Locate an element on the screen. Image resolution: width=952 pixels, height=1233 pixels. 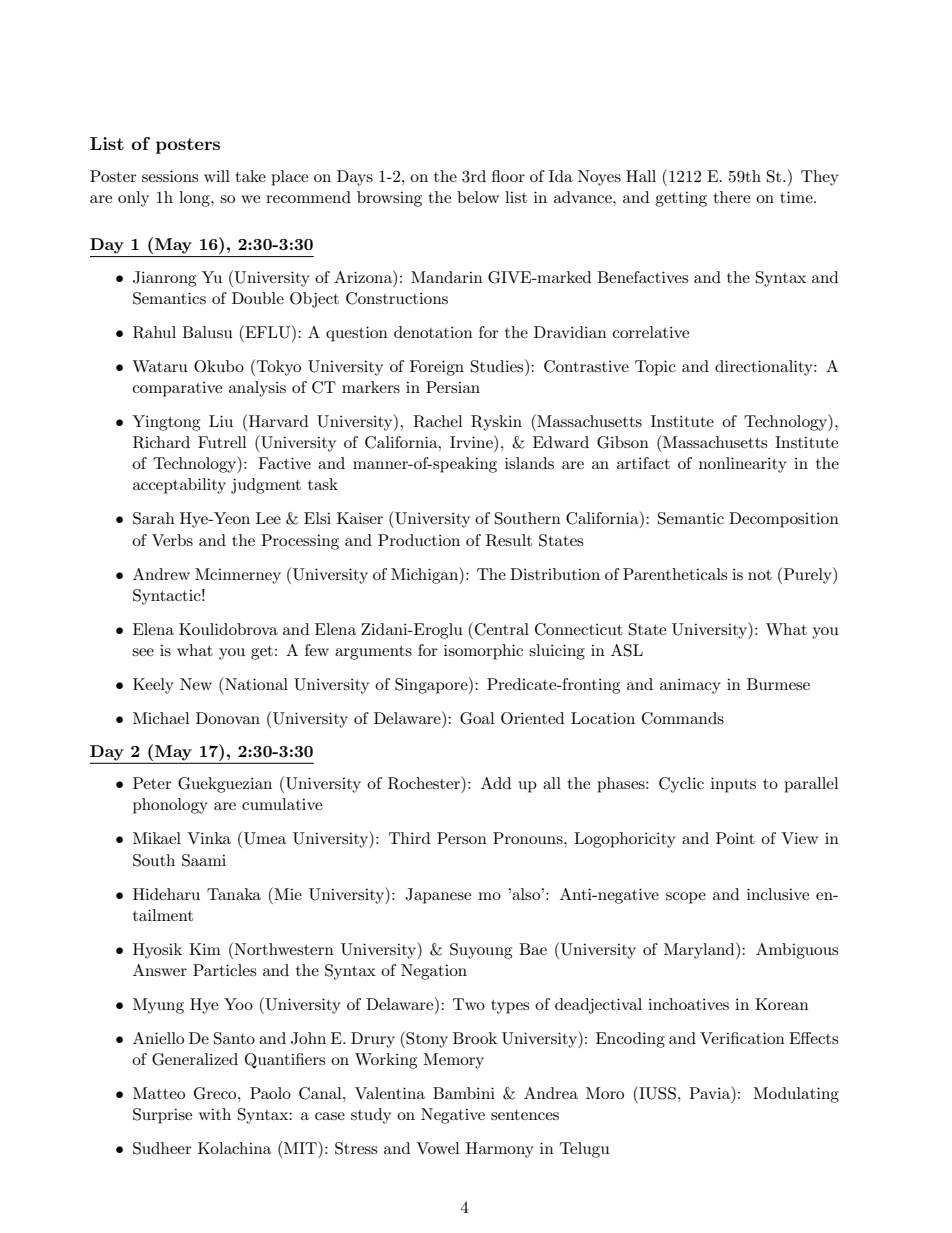
there is located at coordinates (731, 197).
